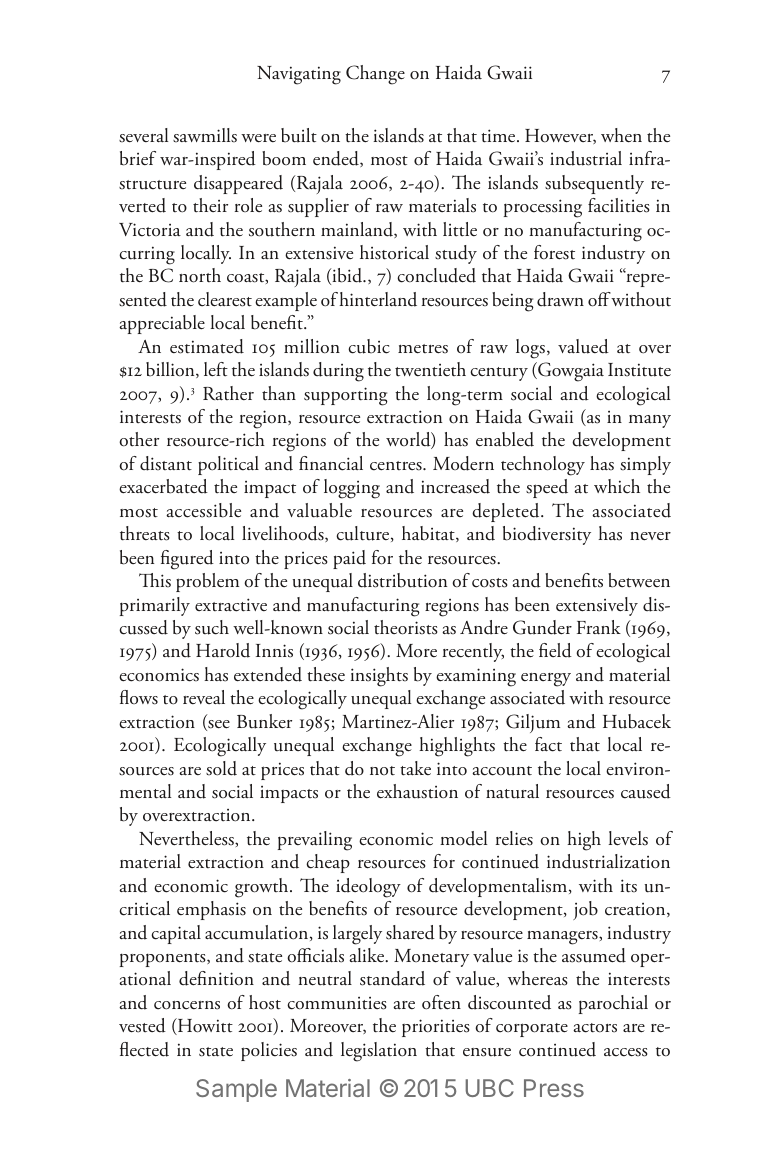 The width and height of the image is (779, 1168). What do you see at coordinates (205, 135) in the image?
I see `sawmills` at bounding box center [205, 135].
